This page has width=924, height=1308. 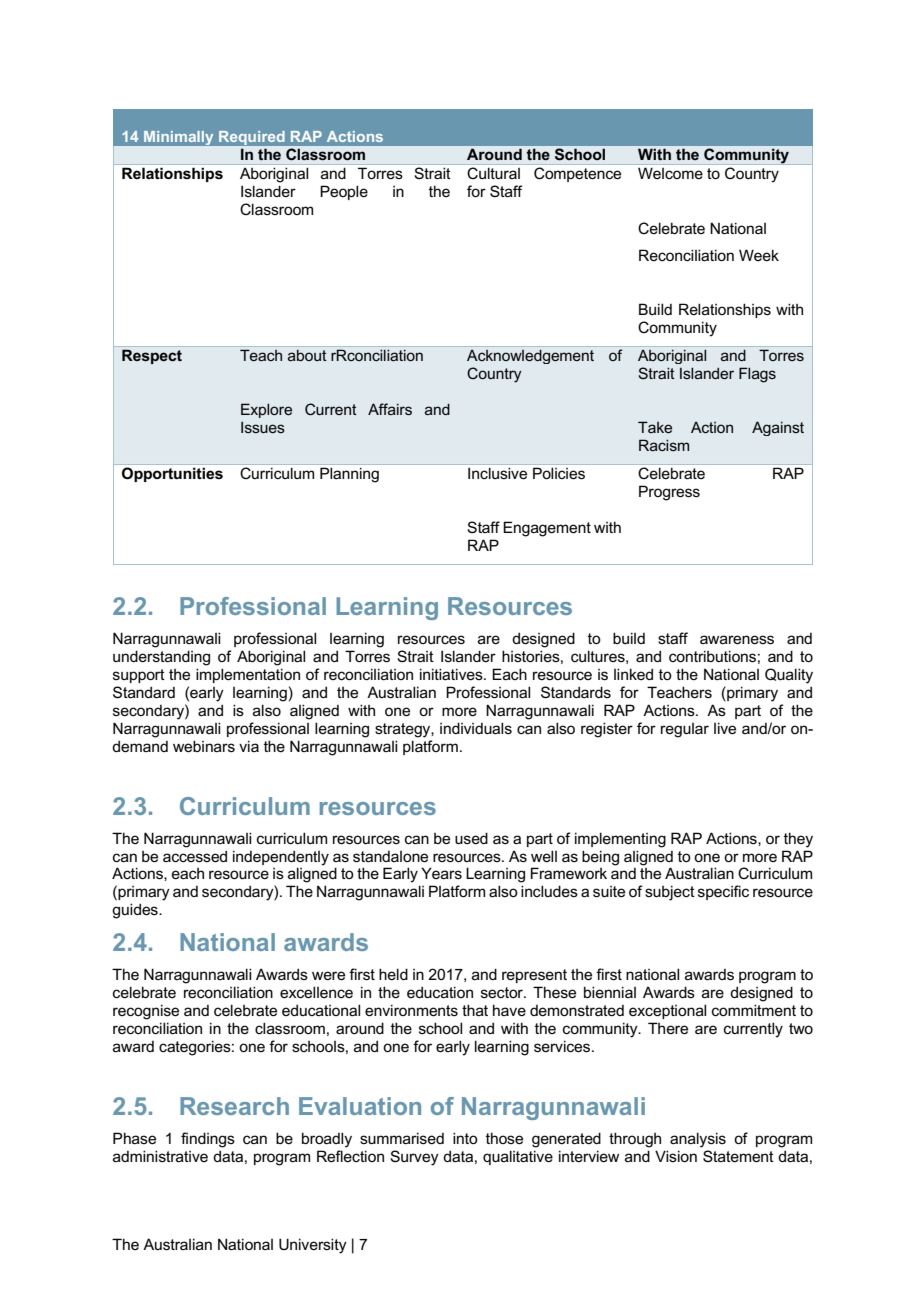 What do you see at coordinates (725, 728) in the page?
I see `live` at bounding box center [725, 728].
